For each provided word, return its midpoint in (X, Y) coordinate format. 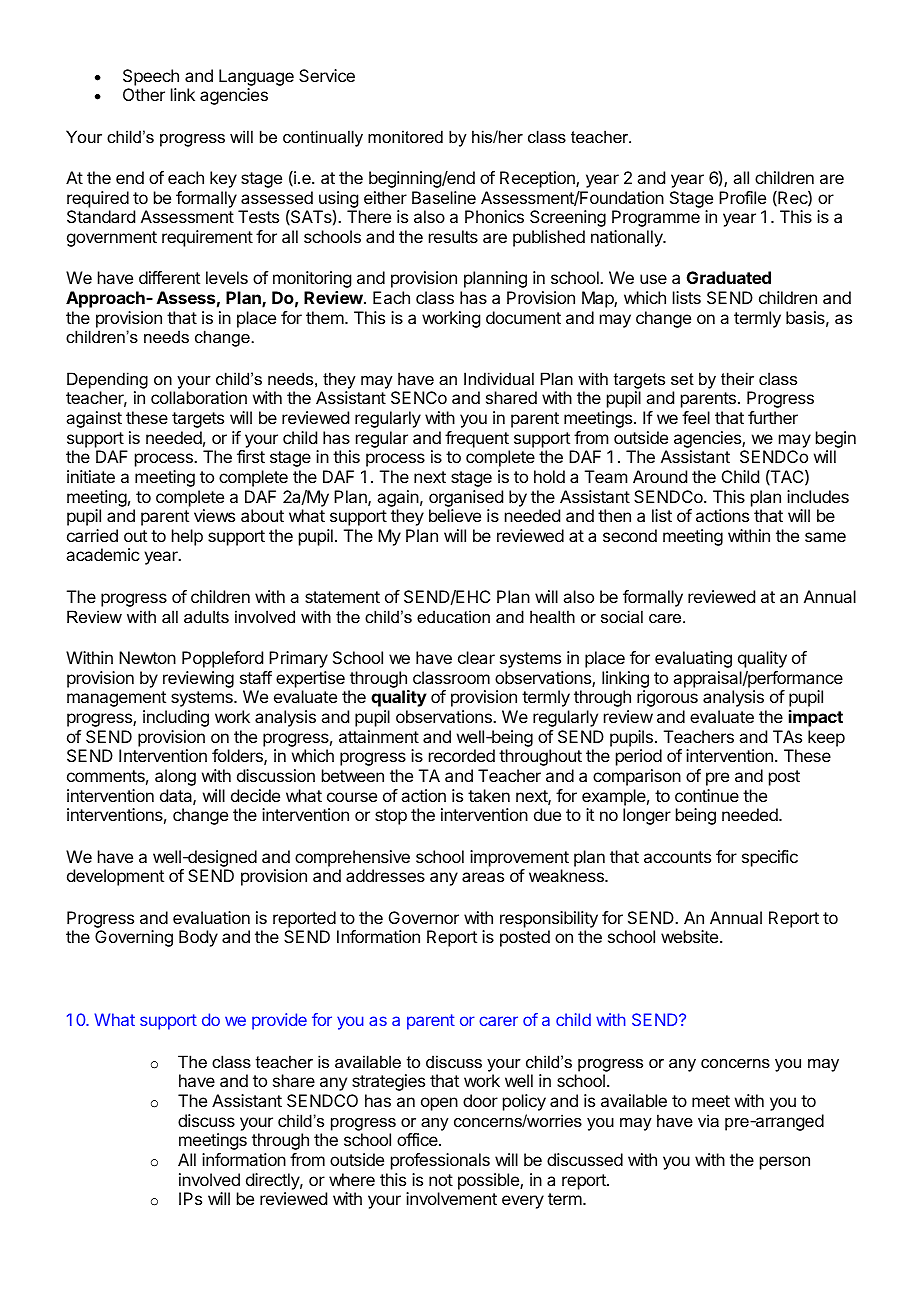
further (773, 417)
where (352, 1179)
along (175, 777)
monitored (405, 136)
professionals (440, 1161)
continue (707, 795)
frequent (477, 439)
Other (144, 94)
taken (489, 795)
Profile (742, 197)
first (251, 456)
